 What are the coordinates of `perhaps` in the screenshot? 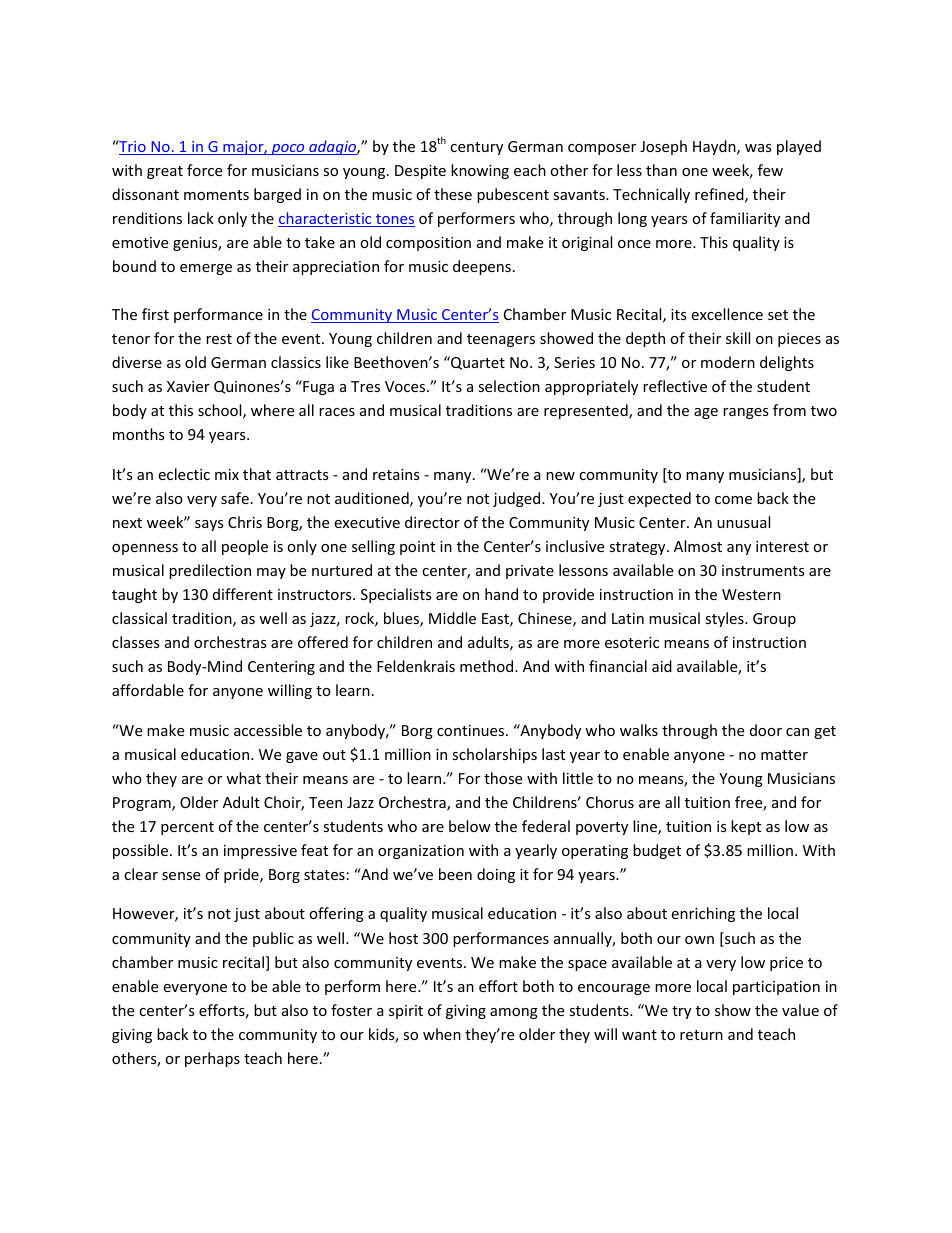 It's located at (212, 1059).
